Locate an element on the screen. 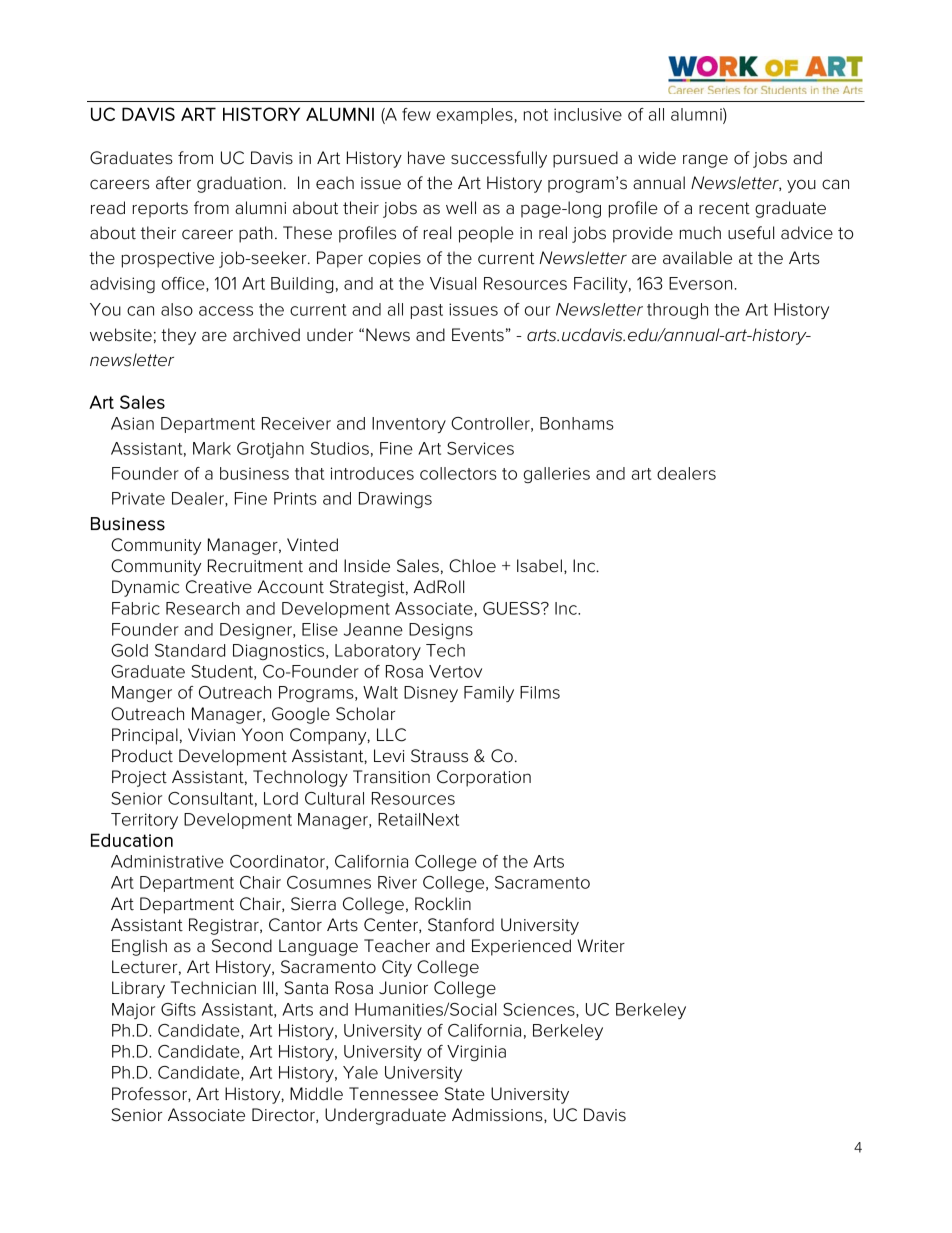  Administrative is located at coordinates (167, 861).
